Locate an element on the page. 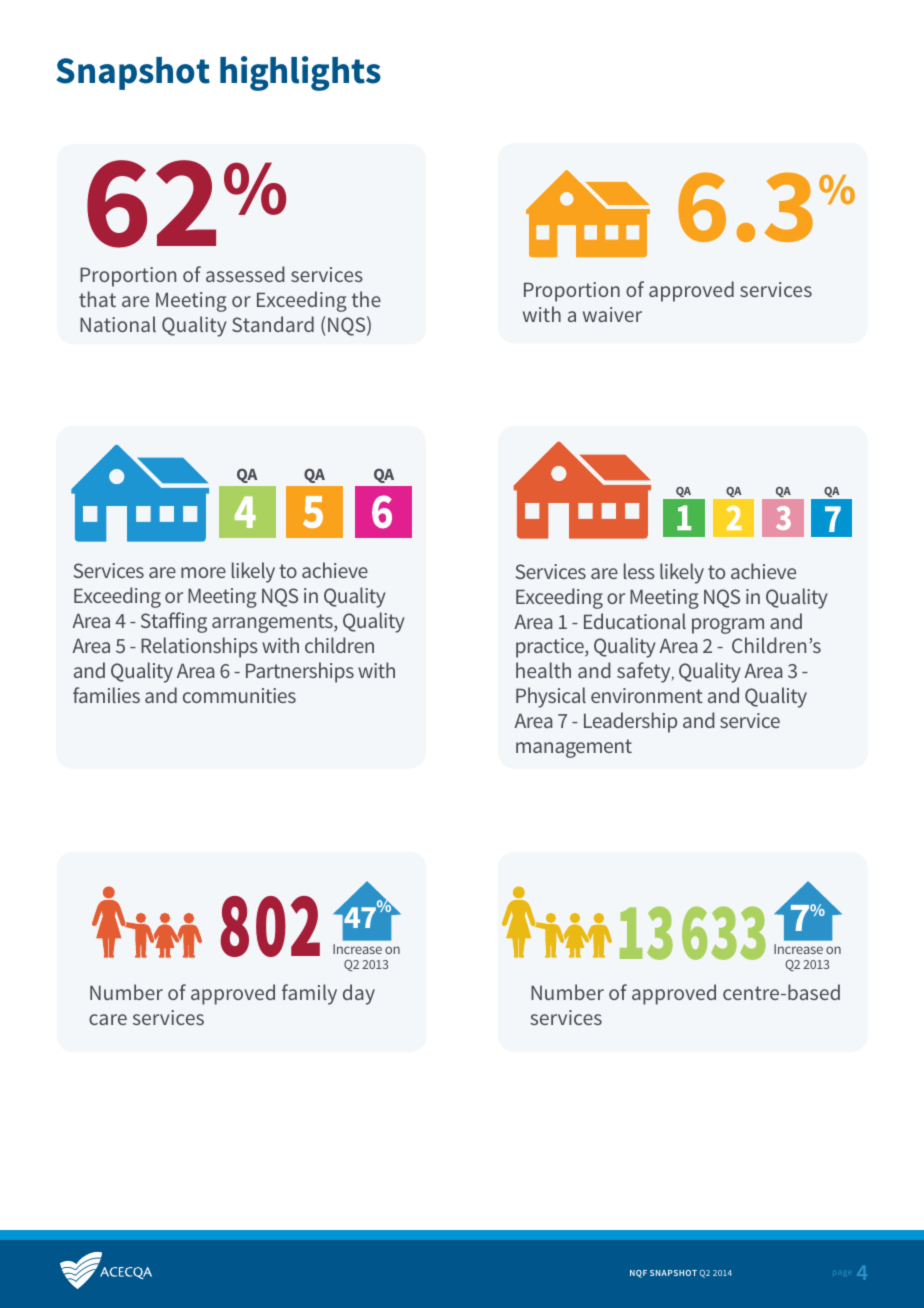  care is located at coordinates (108, 1019).
